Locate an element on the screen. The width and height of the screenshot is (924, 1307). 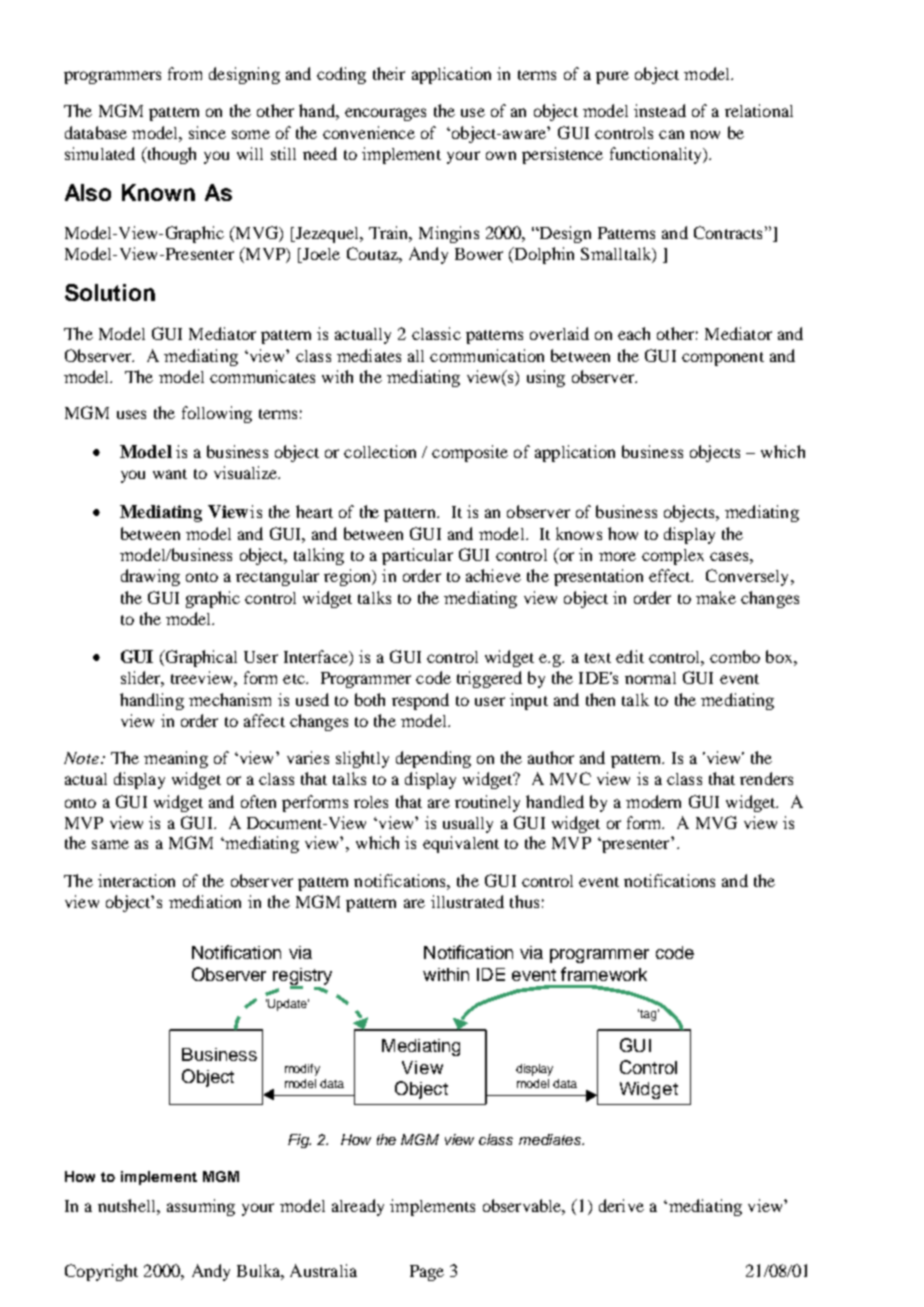
instead is located at coordinates (660, 110).
